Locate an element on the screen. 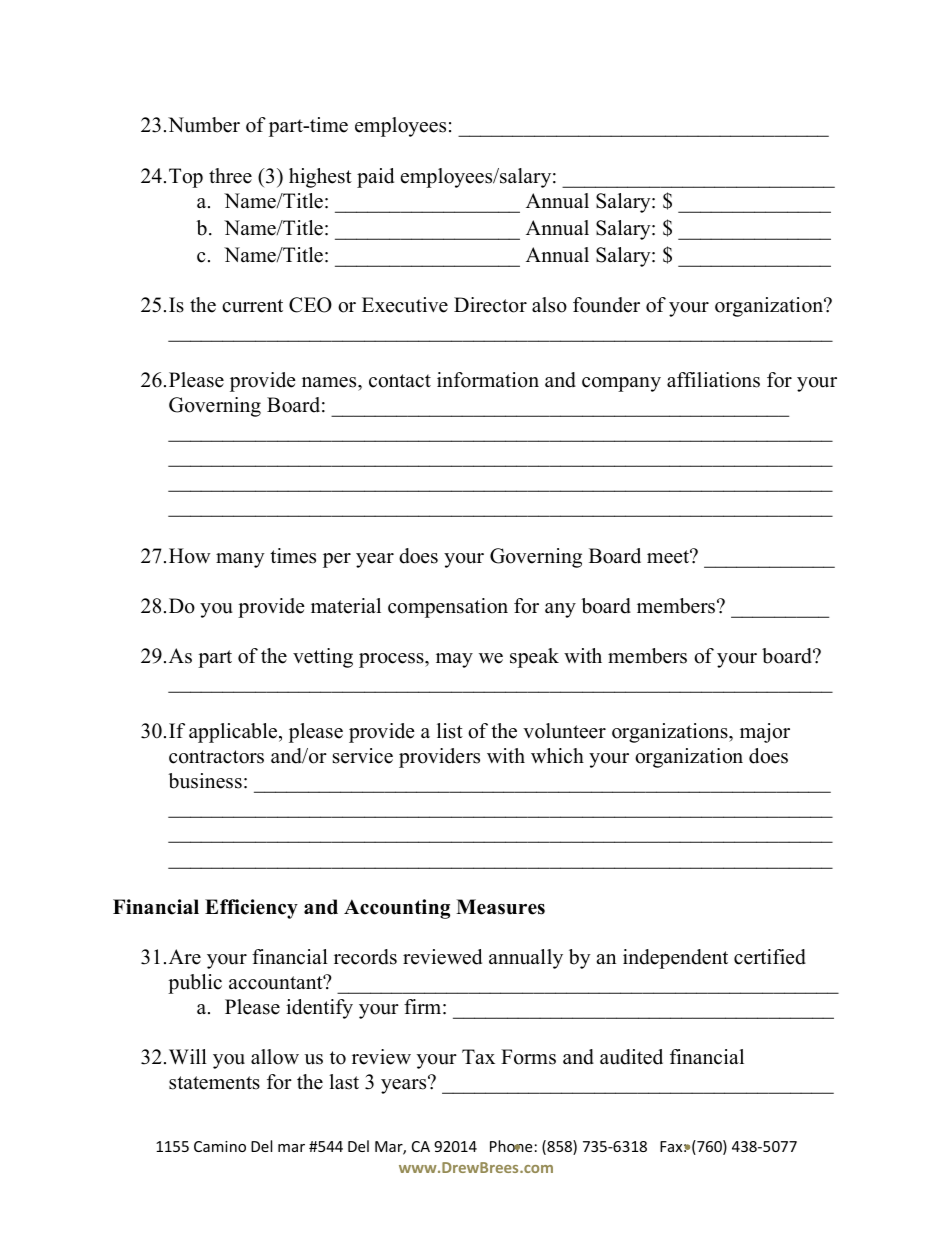 The height and width of the screenshot is (1233, 952). paid is located at coordinates (375, 178).
